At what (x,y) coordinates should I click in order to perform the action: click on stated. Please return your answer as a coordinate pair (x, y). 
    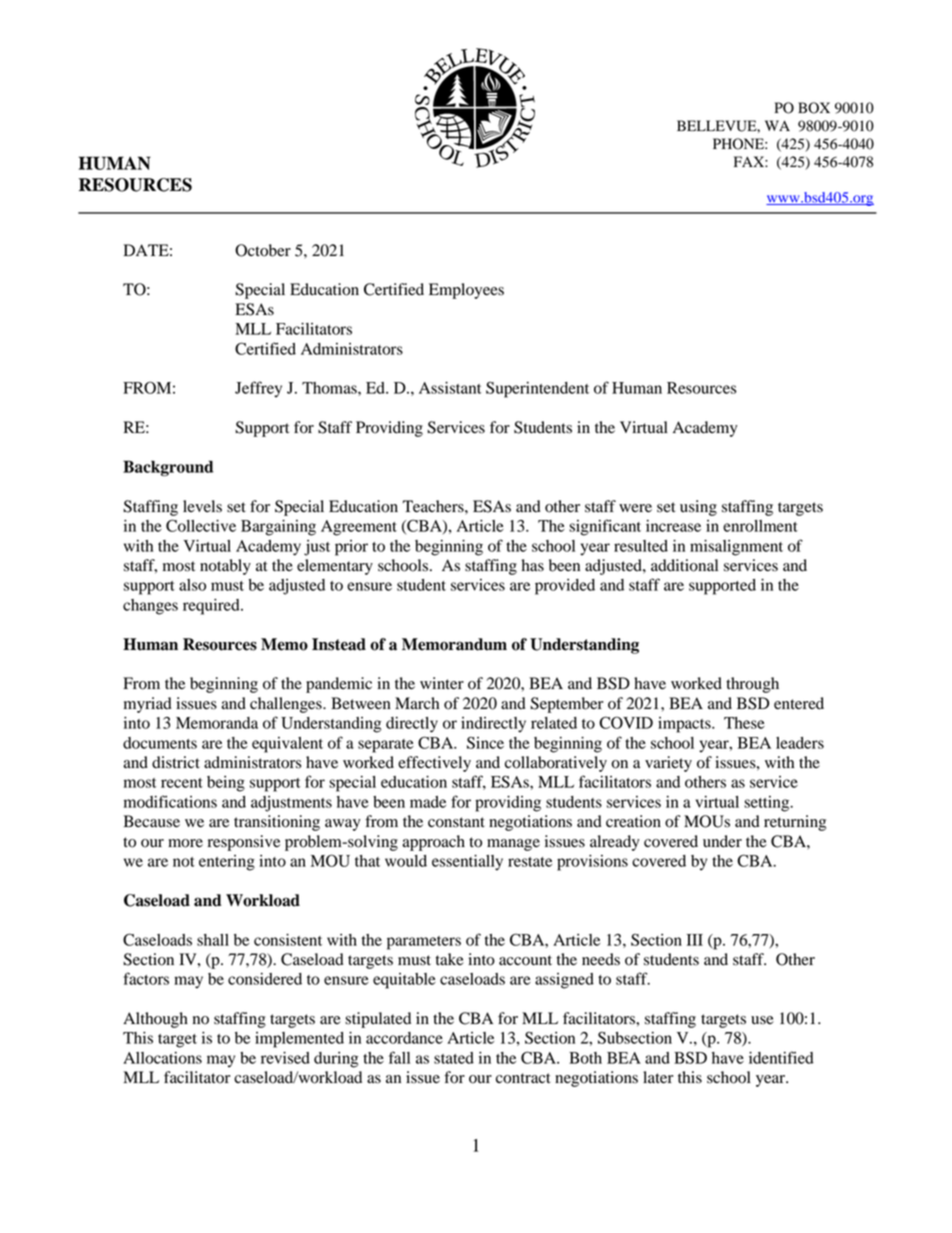
    Looking at the image, I should click on (454, 1058).
